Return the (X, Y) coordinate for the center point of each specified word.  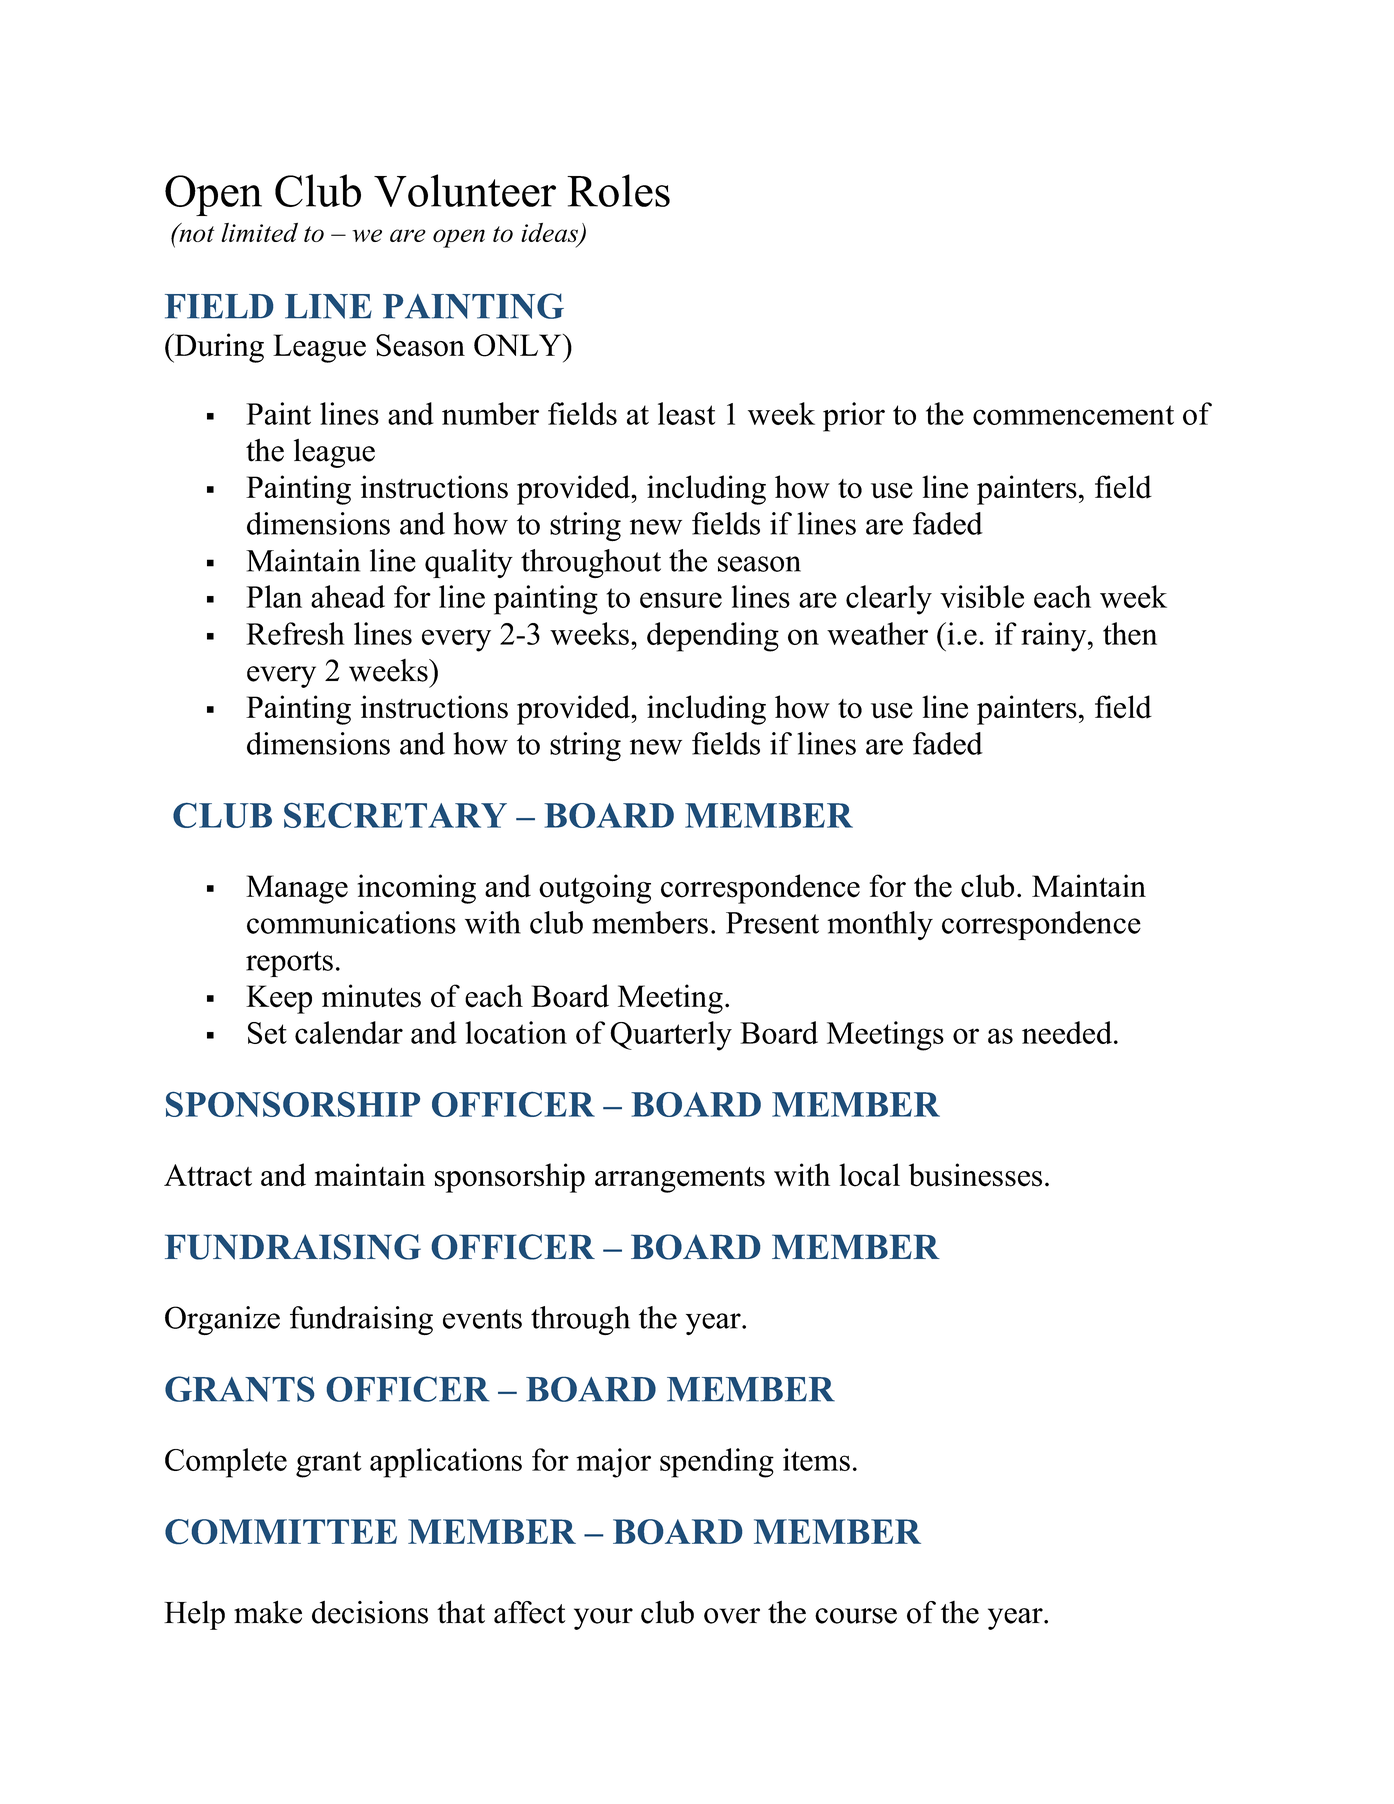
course (856, 1616)
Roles (618, 190)
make (268, 1612)
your (603, 1619)
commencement (1073, 415)
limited (259, 232)
